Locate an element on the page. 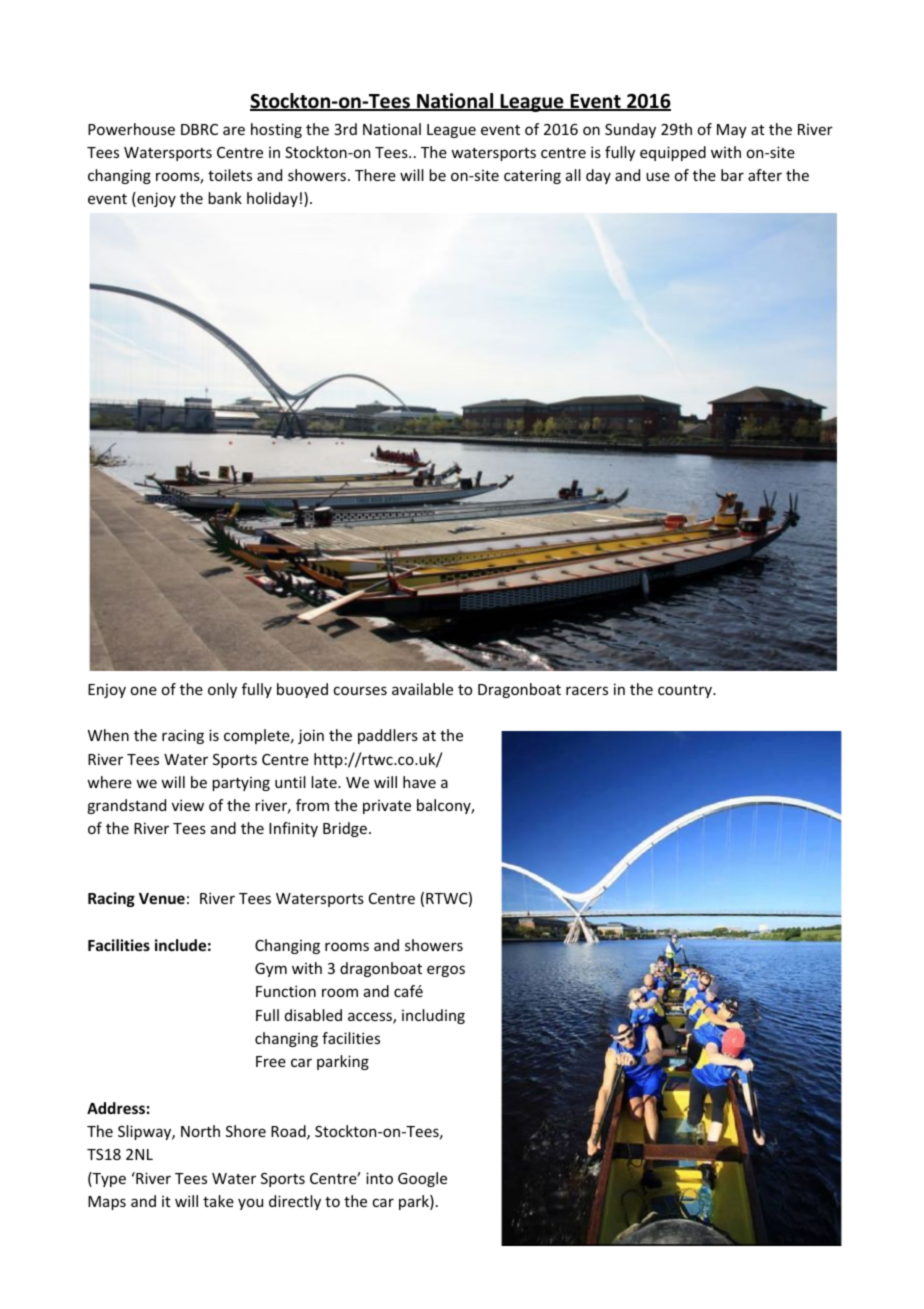 The height and width of the image is (1309, 924). equipped is located at coordinates (673, 153).
